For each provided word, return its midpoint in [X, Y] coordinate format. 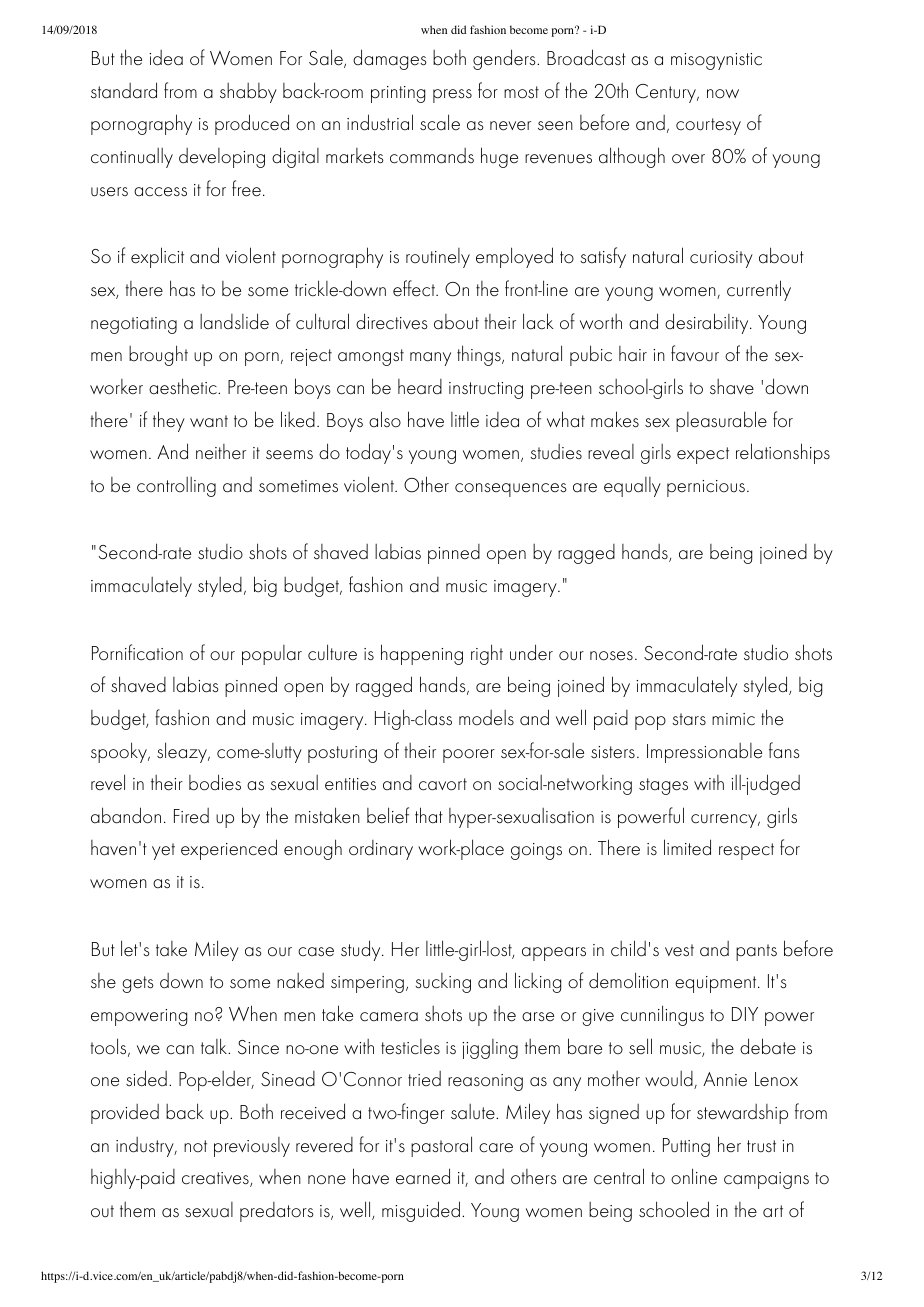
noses [611, 656]
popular [272, 655]
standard [124, 90]
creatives [216, 1179]
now [723, 94]
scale [440, 122]
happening [422, 654]
